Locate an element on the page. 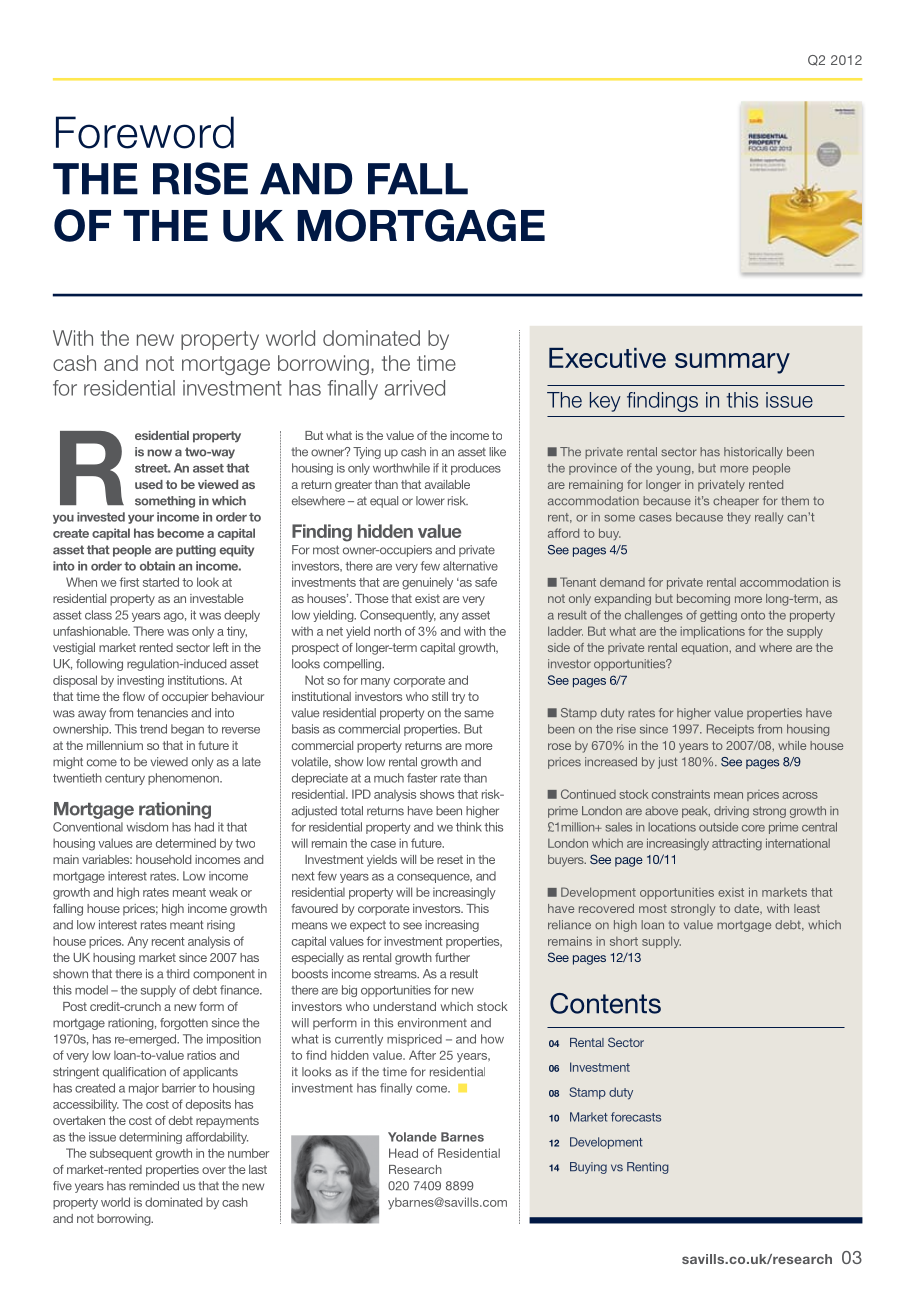 This page has height=1308, width=924. equation is located at coordinates (705, 649).
